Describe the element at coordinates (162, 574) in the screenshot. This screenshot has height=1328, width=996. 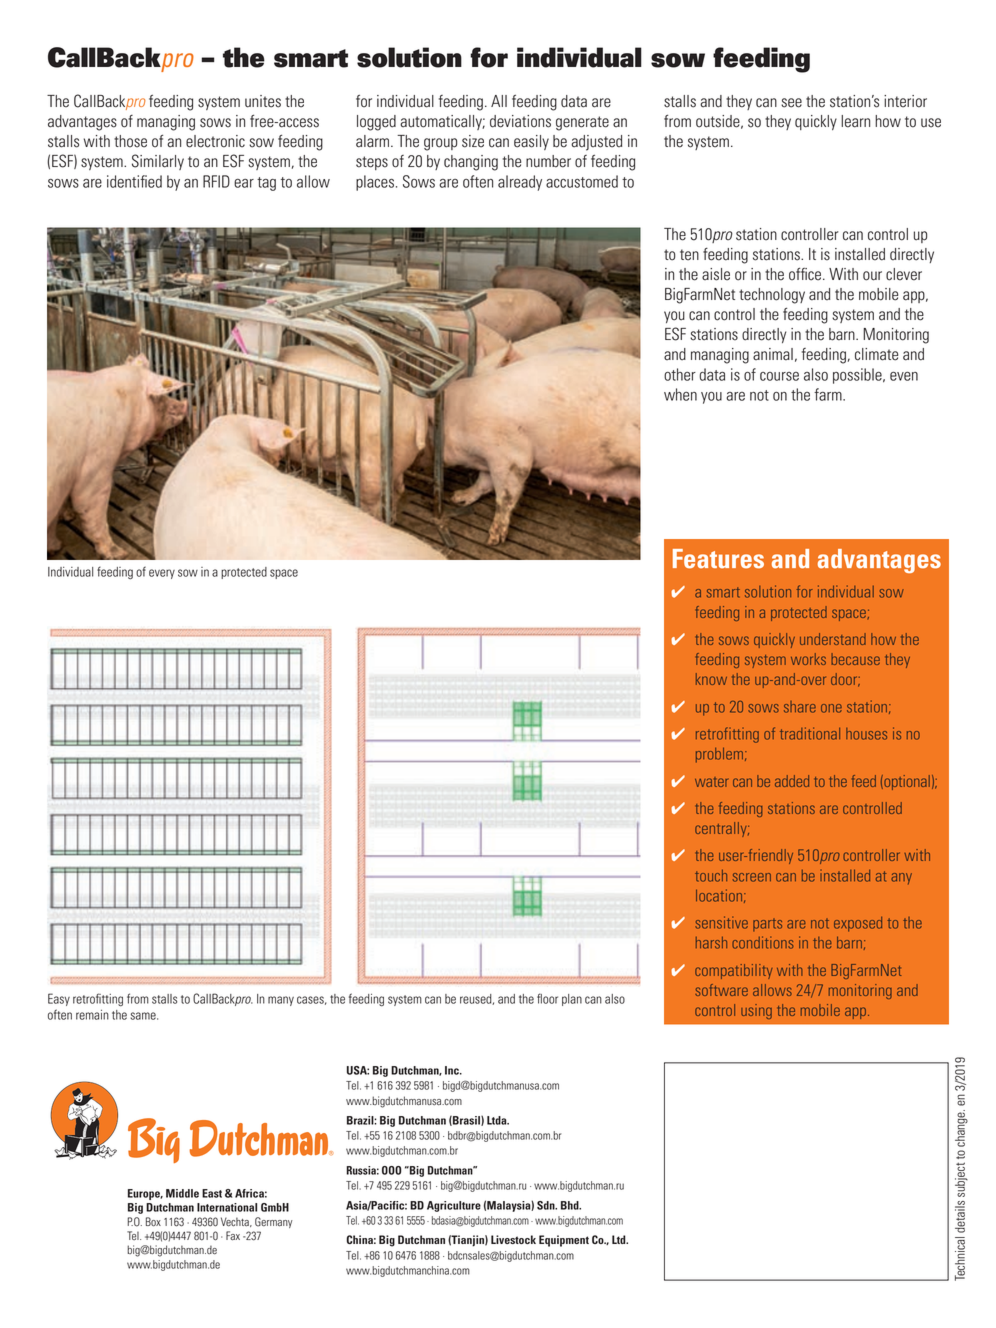
I see `every` at that location.
